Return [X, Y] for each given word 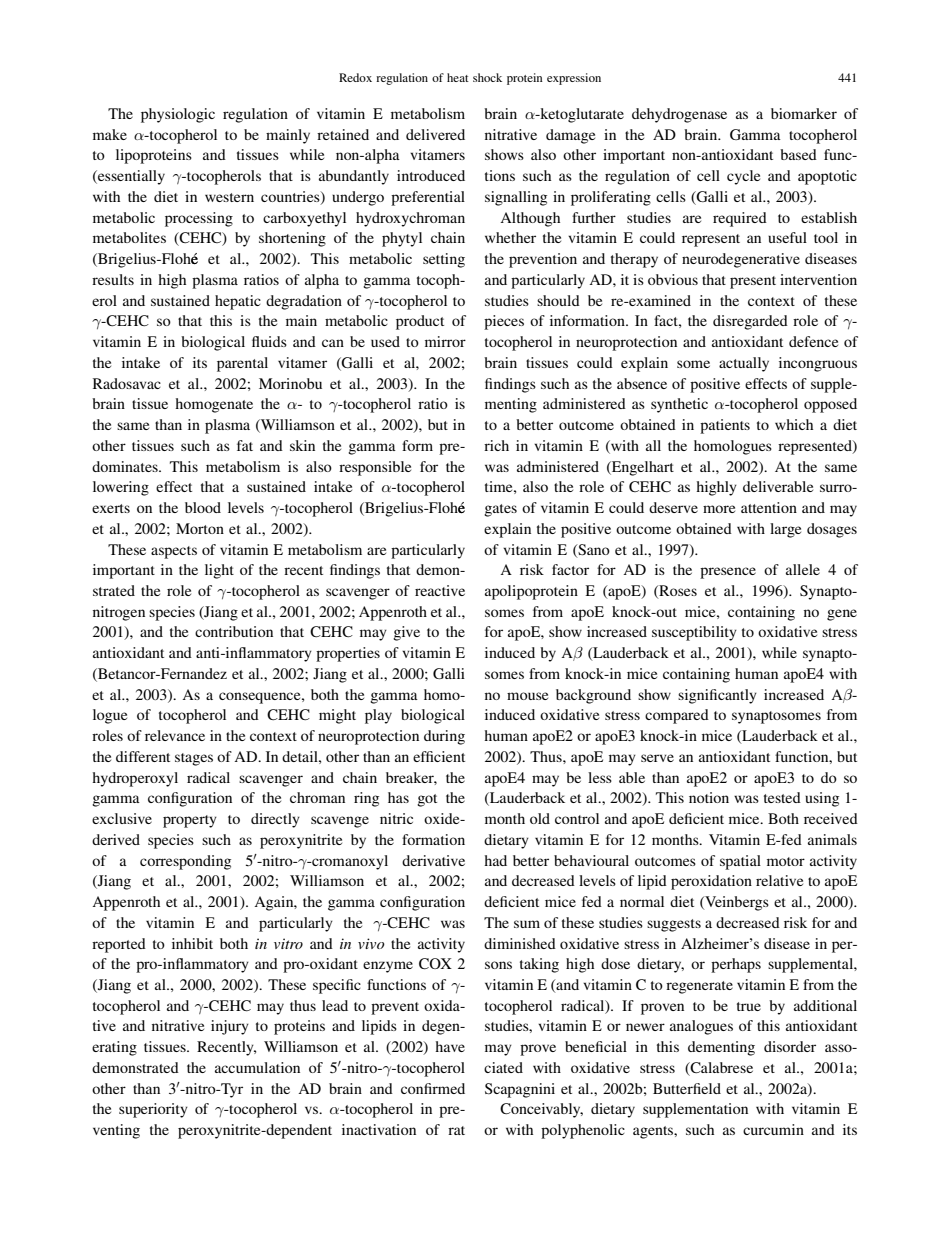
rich [496, 445]
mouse [527, 696]
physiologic [178, 115]
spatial [740, 862]
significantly [717, 696]
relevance [175, 735]
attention [769, 507]
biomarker [804, 113]
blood [203, 507]
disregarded [750, 322]
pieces [504, 322]
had [495, 860]
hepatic [238, 302]
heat [458, 77]
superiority [153, 1110]
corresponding [185, 862]
